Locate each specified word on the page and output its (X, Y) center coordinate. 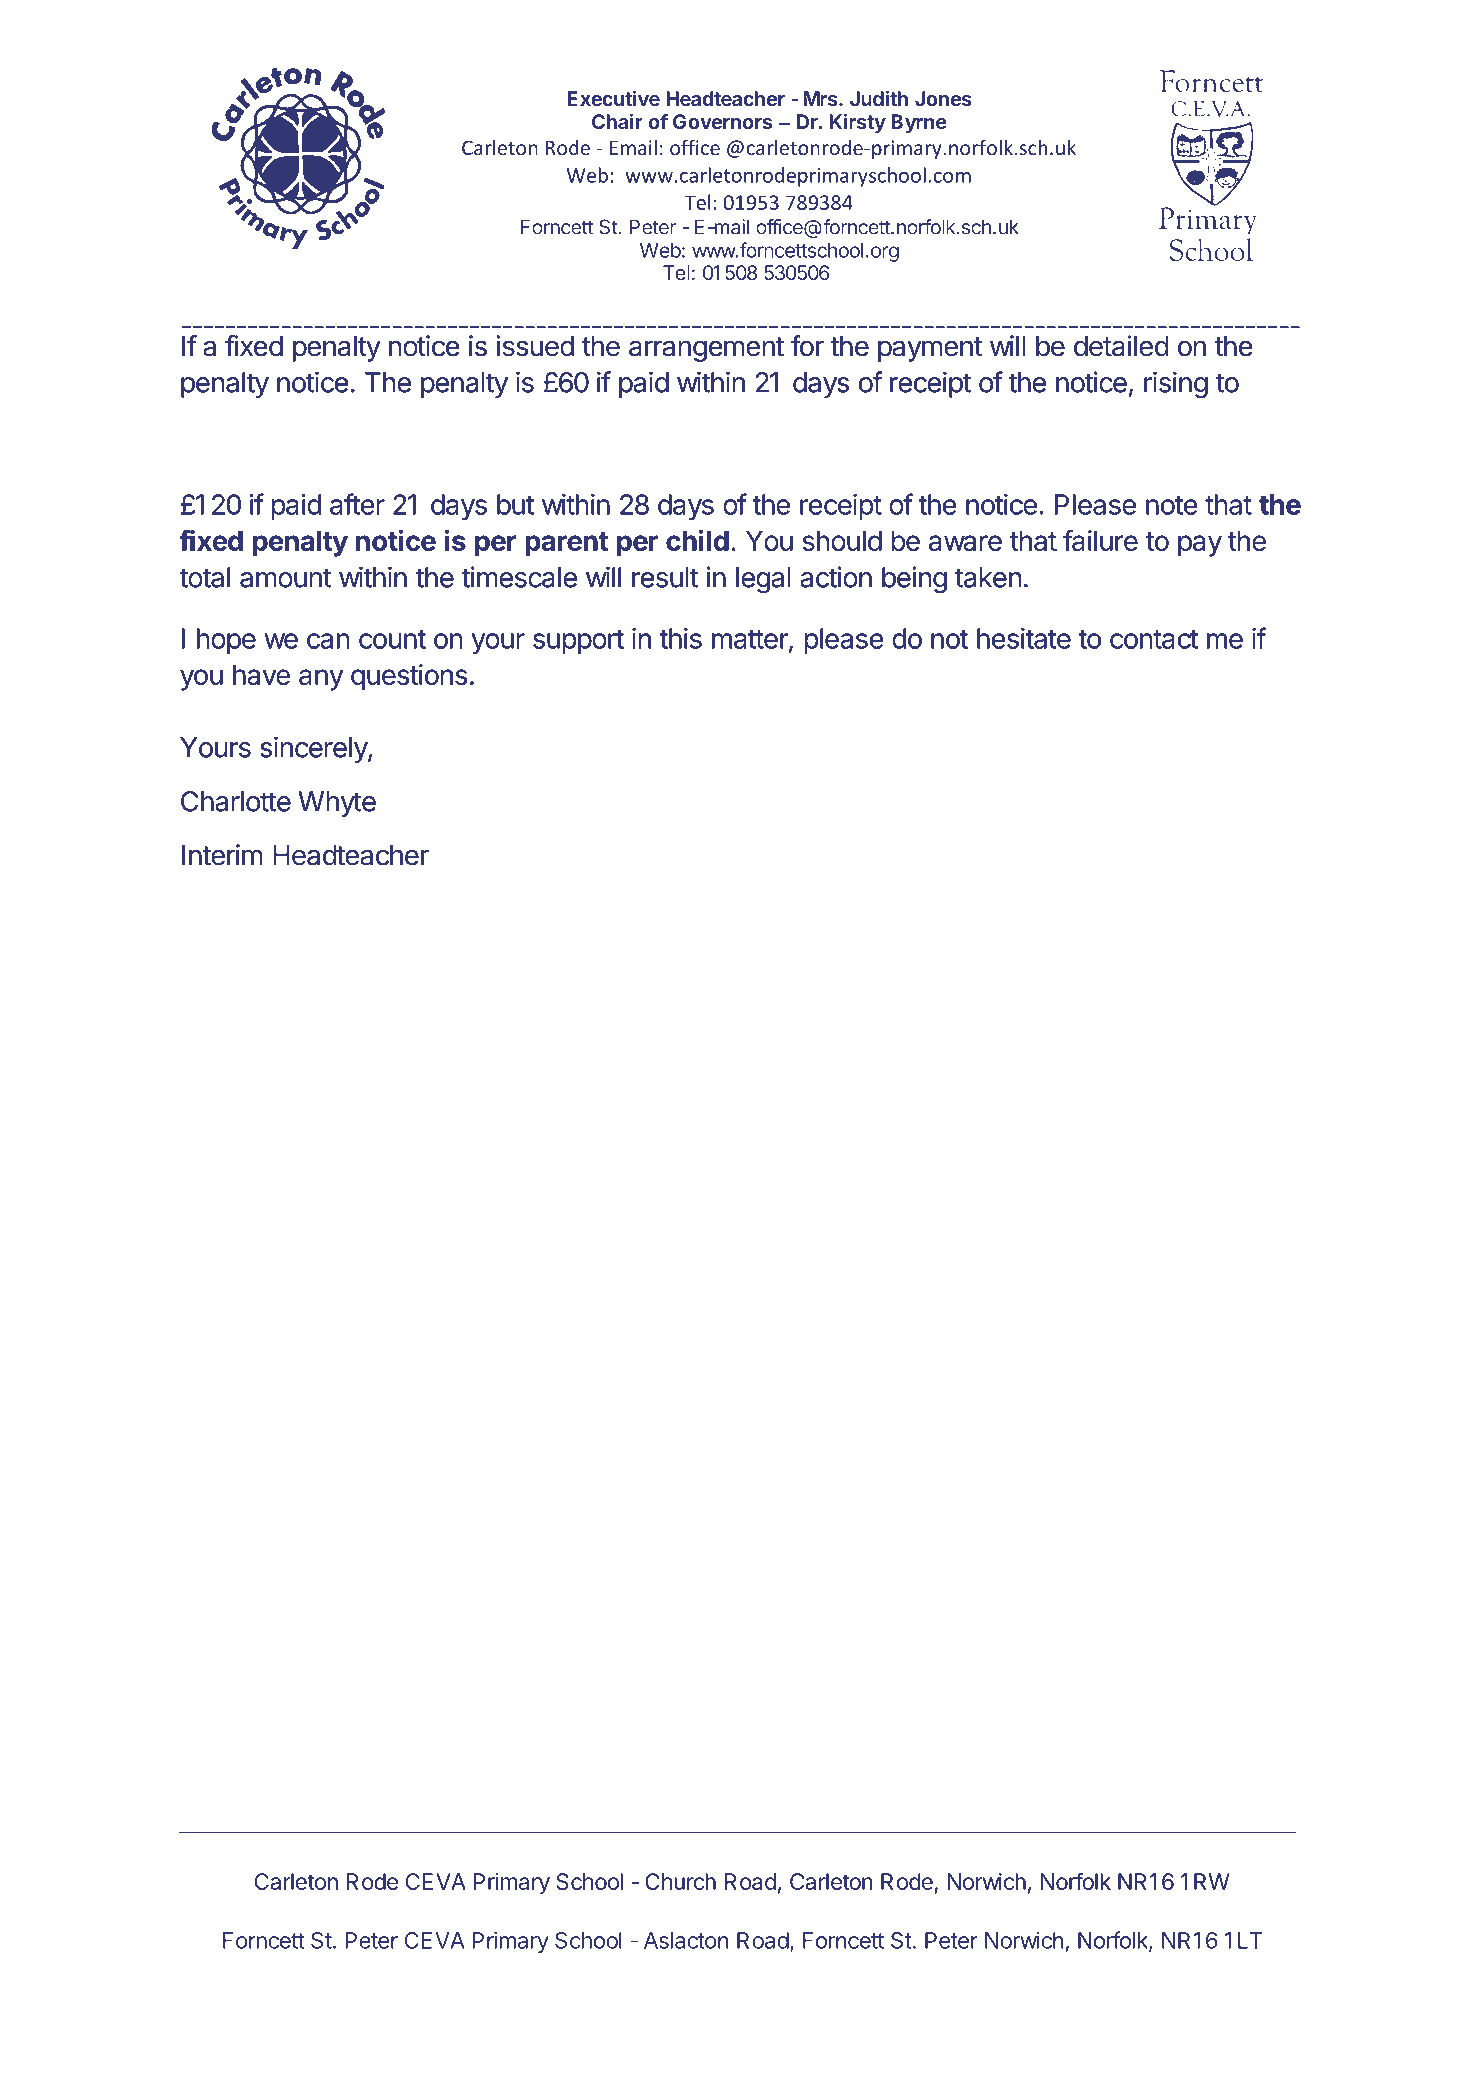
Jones (943, 98)
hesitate (1024, 638)
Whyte (337, 804)
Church (680, 1881)
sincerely (314, 749)
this (680, 638)
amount (286, 578)
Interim (222, 855)
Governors (722, 121)
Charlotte (236, 801)
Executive (613, 98)
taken (988, 577)
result (665, 577)
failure (1100, 540)
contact (1154, 639)
